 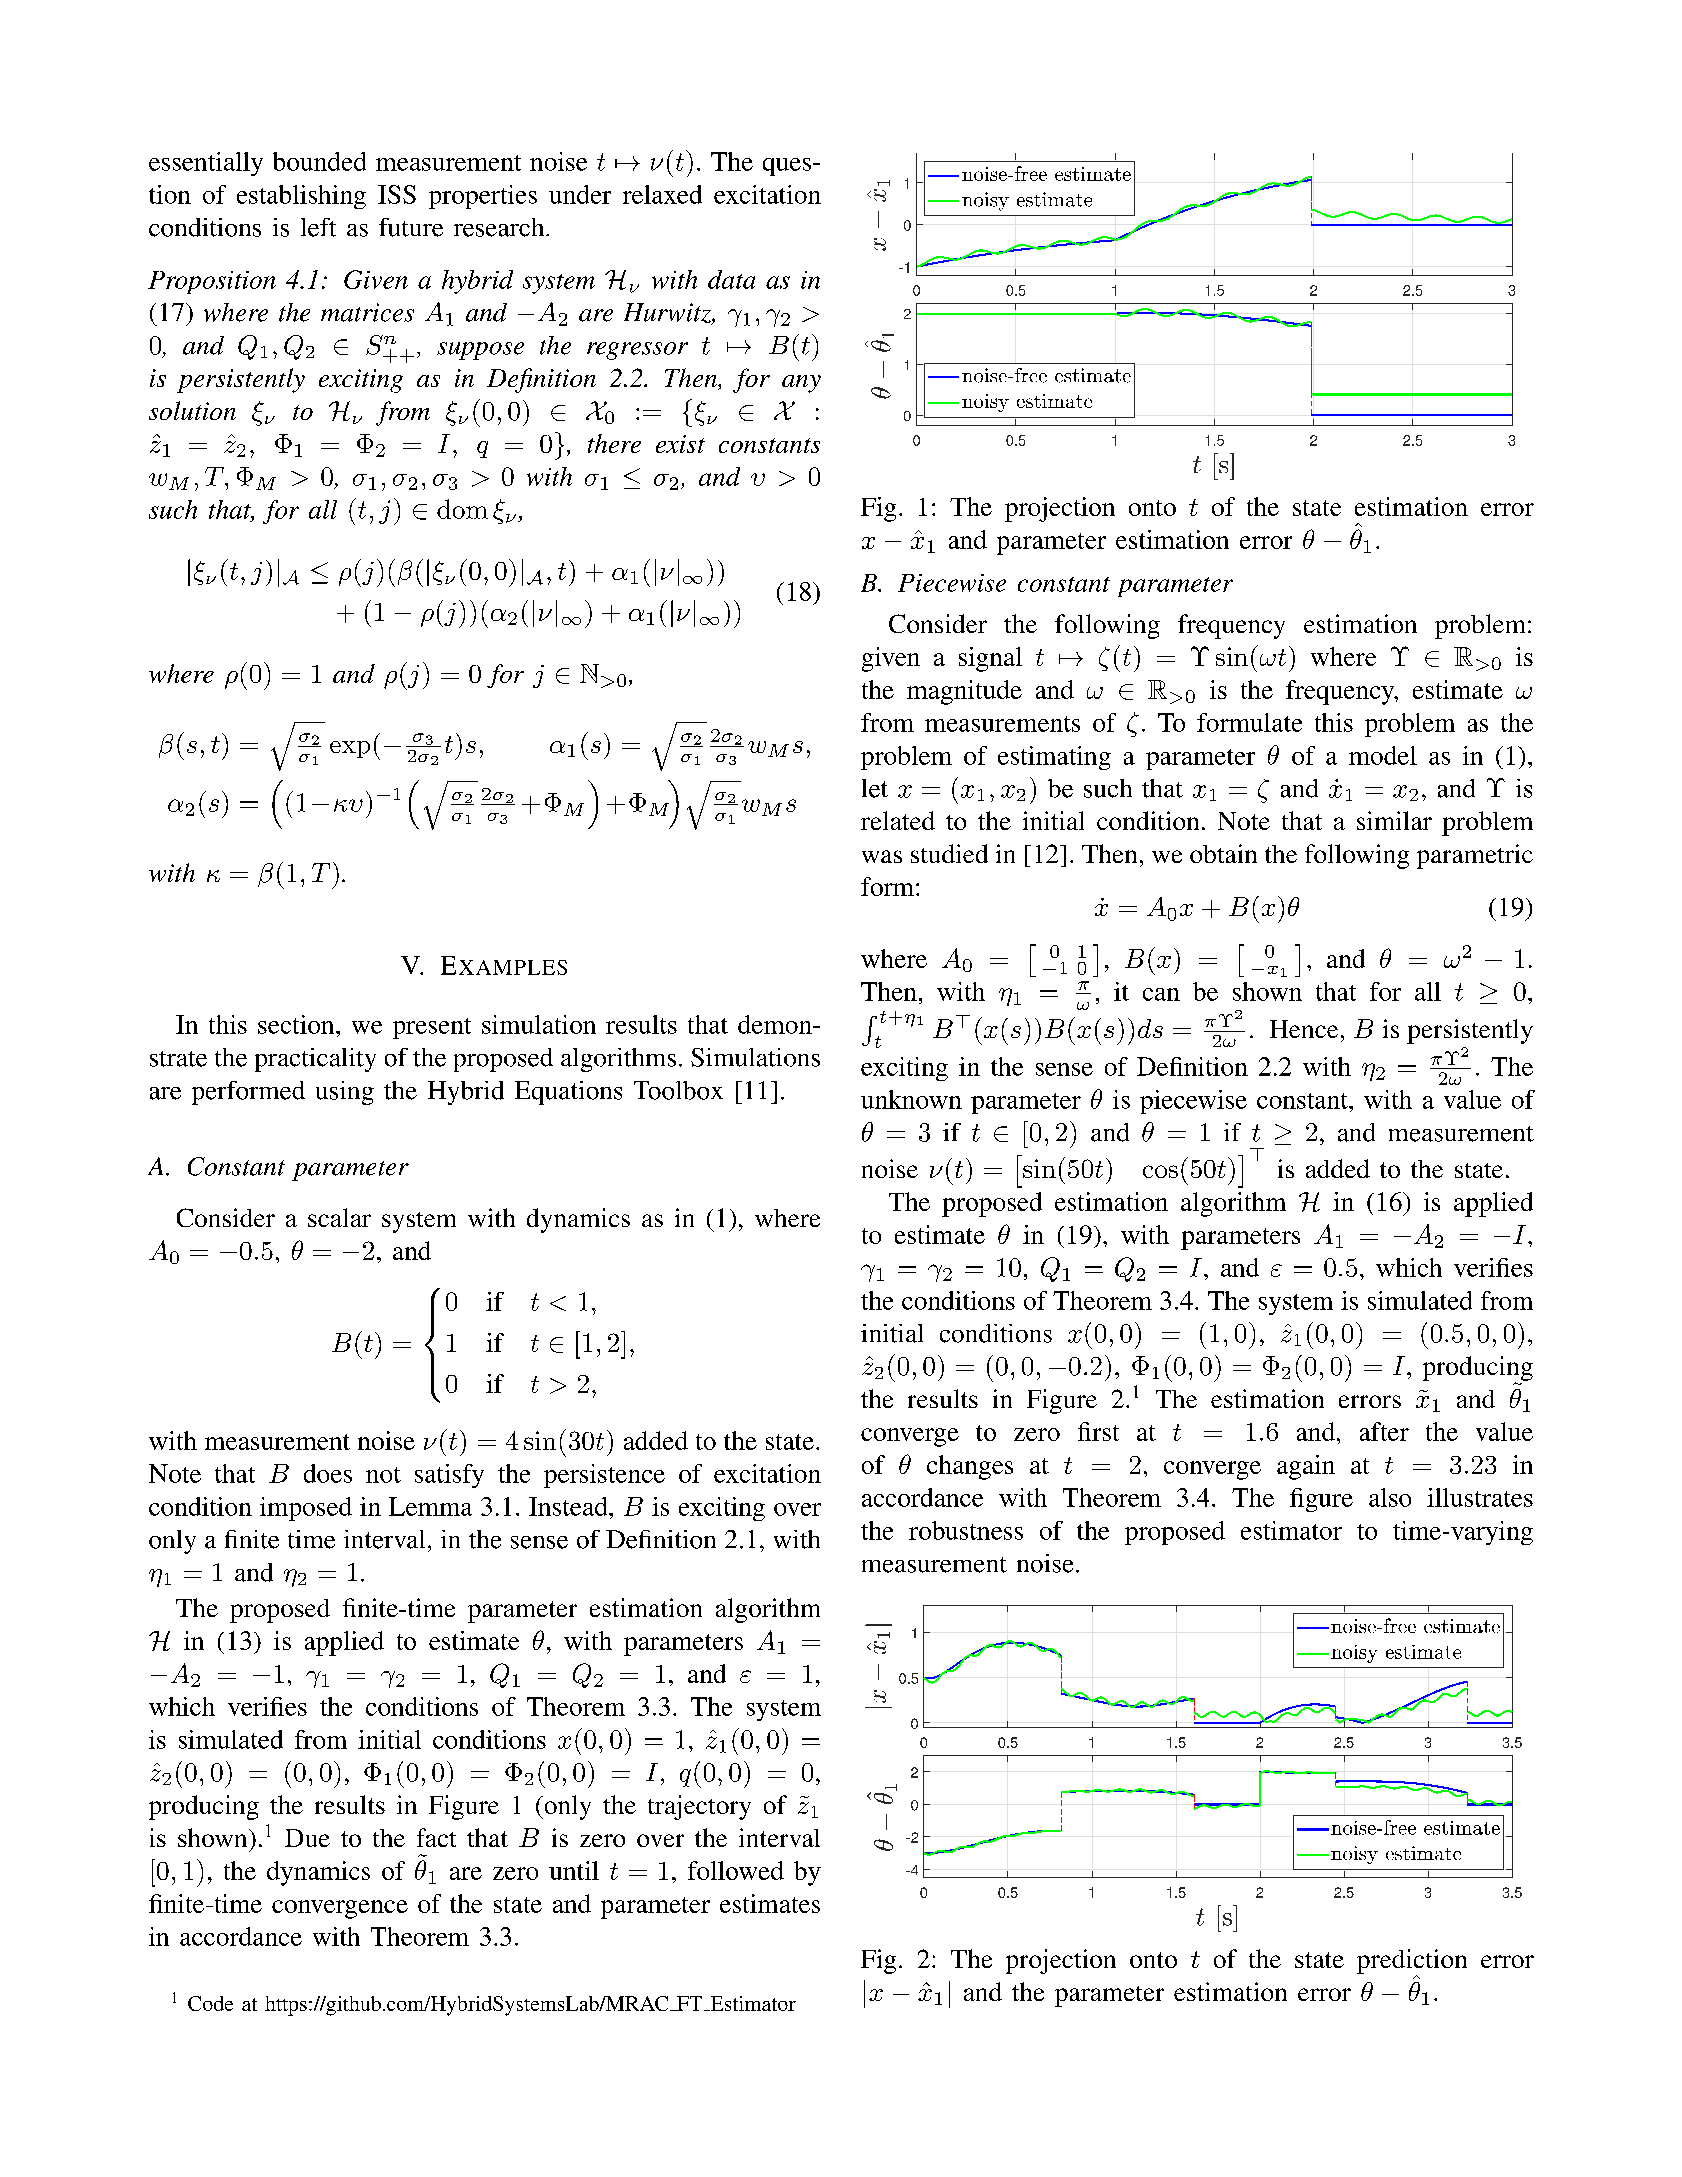 What do you see at coordinates (911, 1099) in the document?
I see `unknown` at bounding box center [911, 1099].
